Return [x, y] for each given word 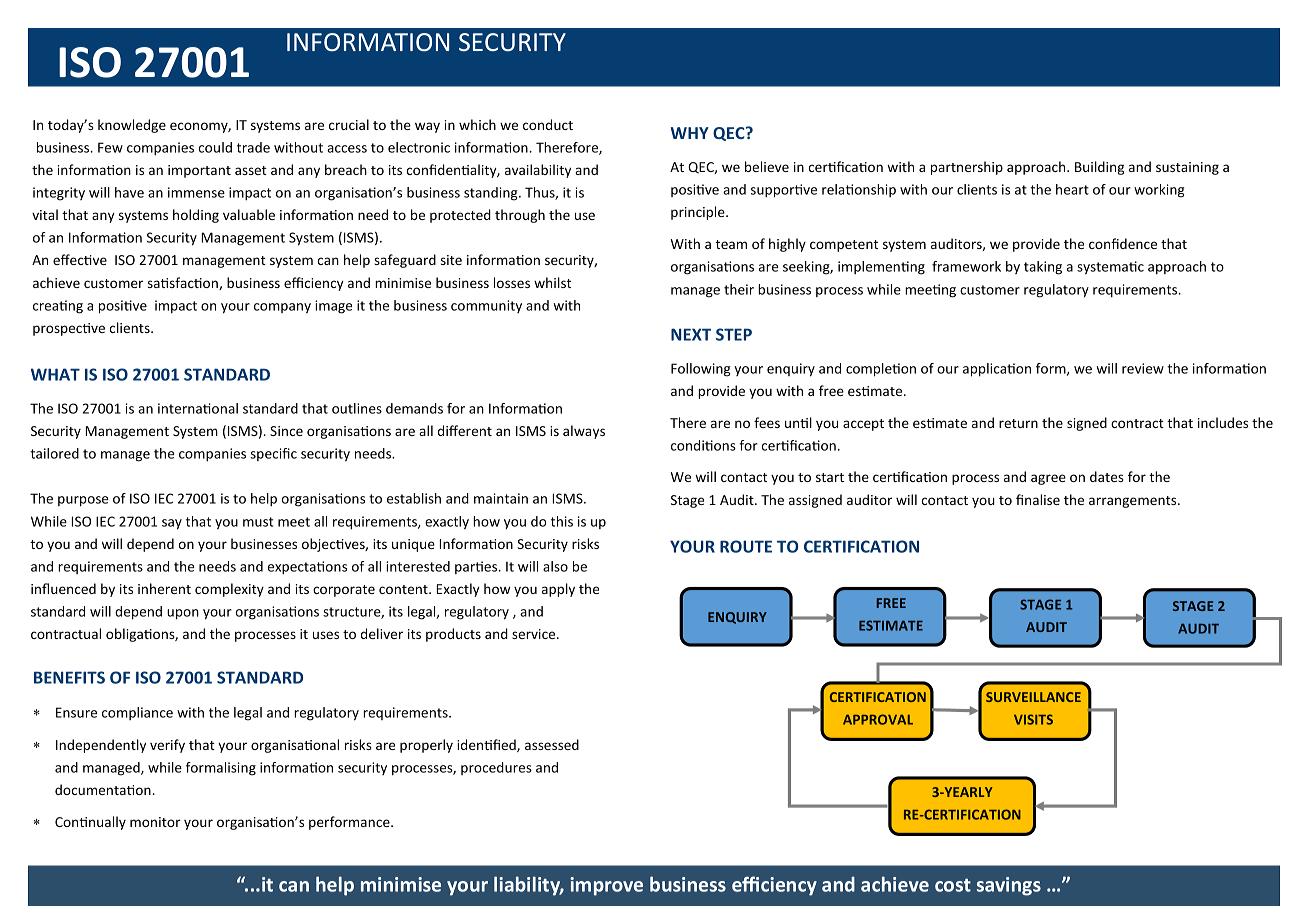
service [535, 634]
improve [606, 886]
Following [701, 370]
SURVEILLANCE [1033, 697]
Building [1099, 168]
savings [1009, 886]
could [215, 147]
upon [183, 614]
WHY [690, 133]
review [1143, 368]
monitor [155, 822]
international [198, 408]
